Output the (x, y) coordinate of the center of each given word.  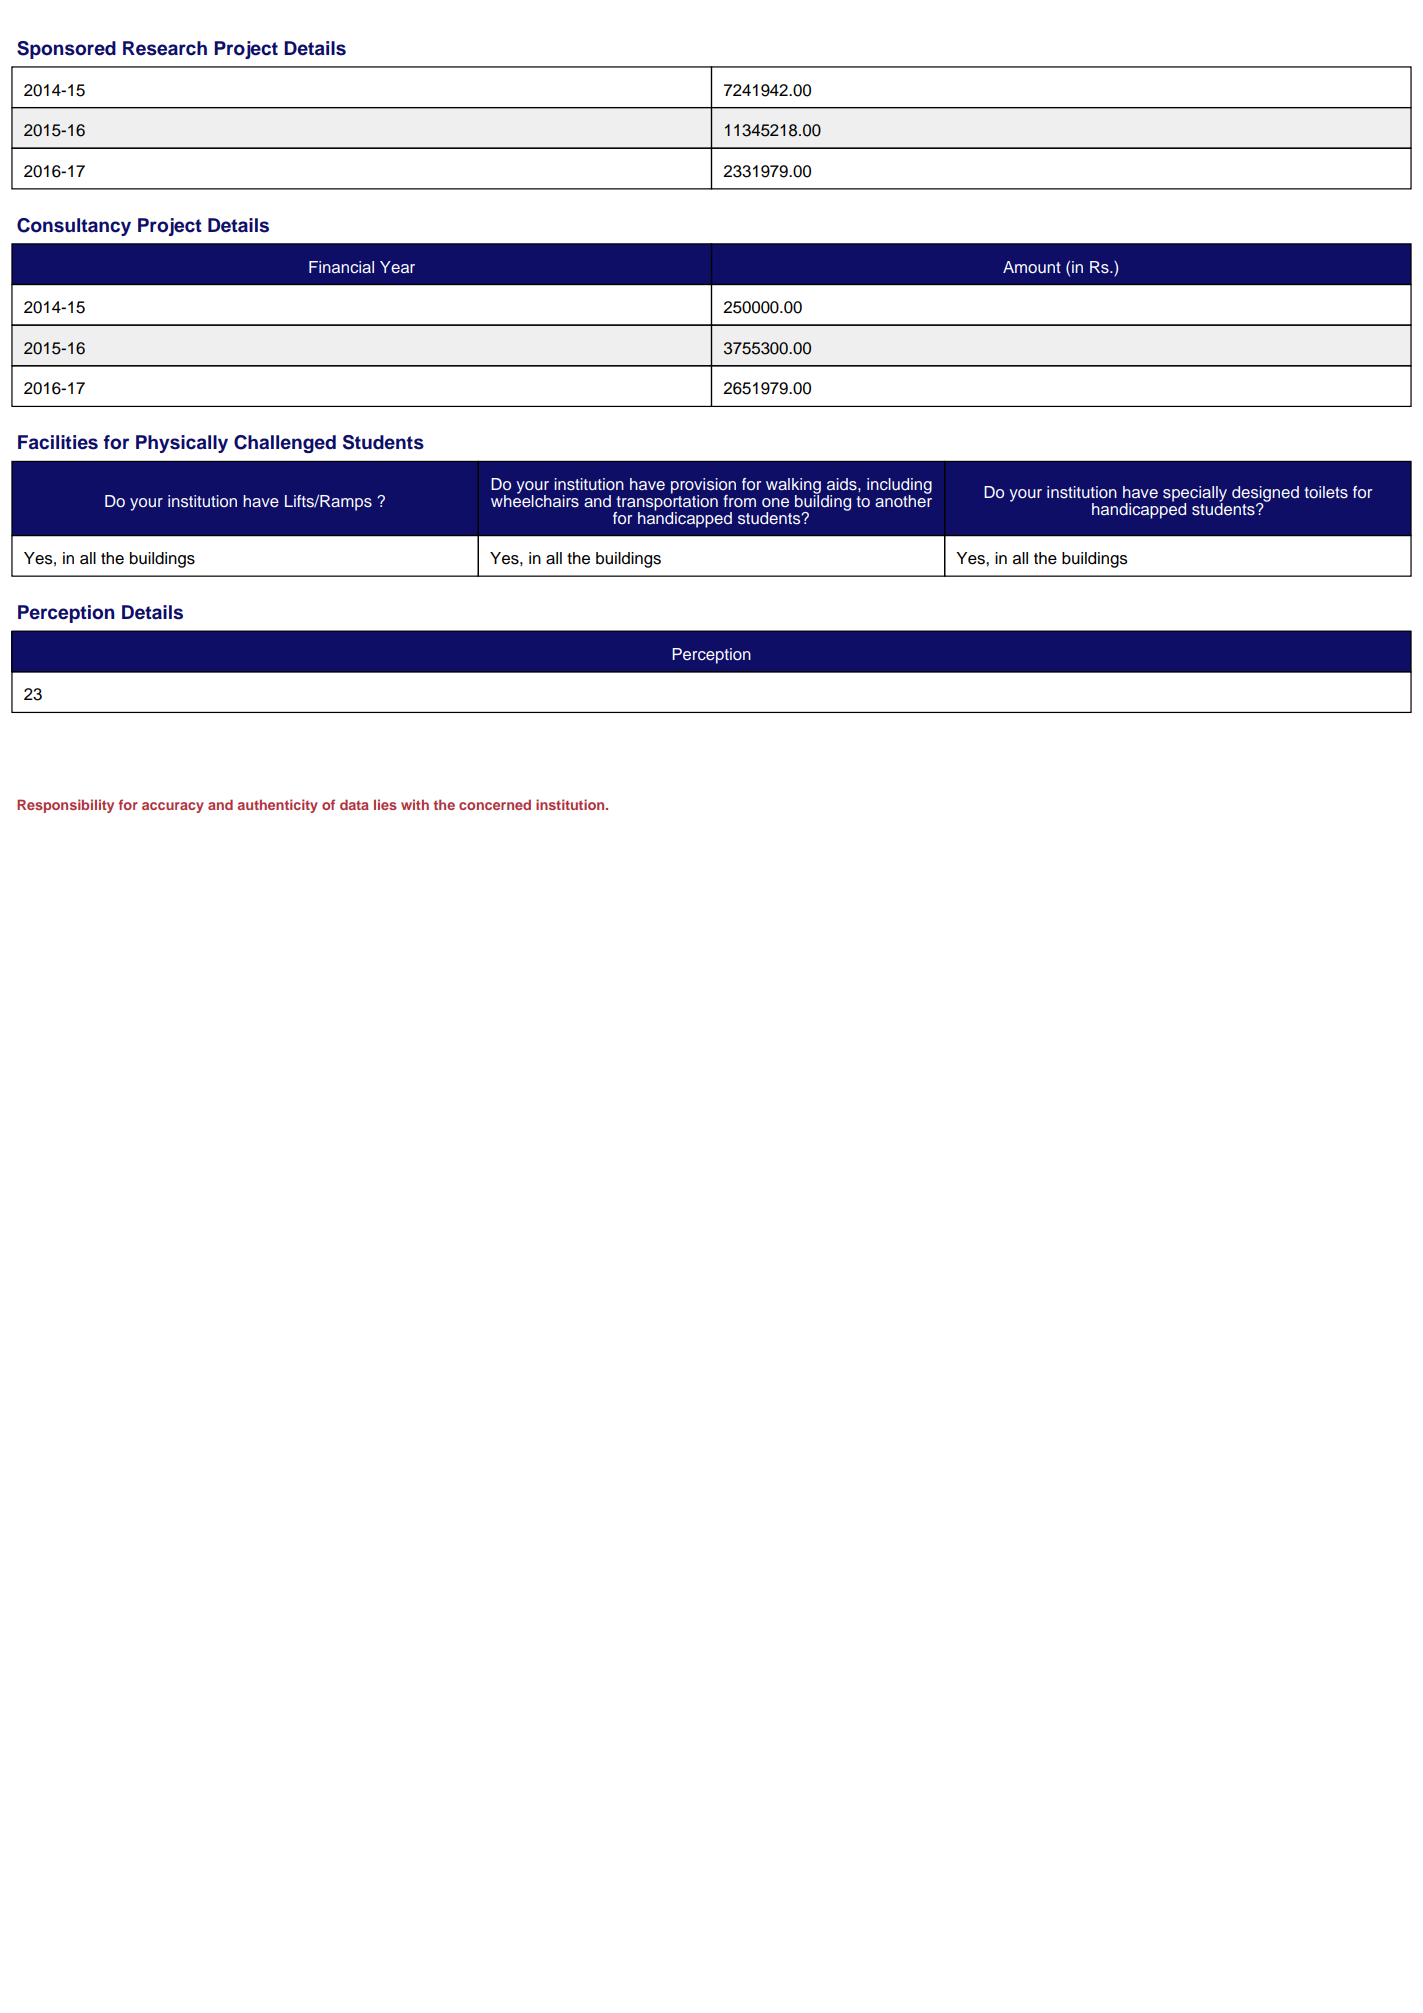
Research (165, 48)
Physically (182, 444)
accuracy (173, 807)
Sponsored (66, 50)
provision (703, 487)
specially (1195, 495)
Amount (1032, 267)
